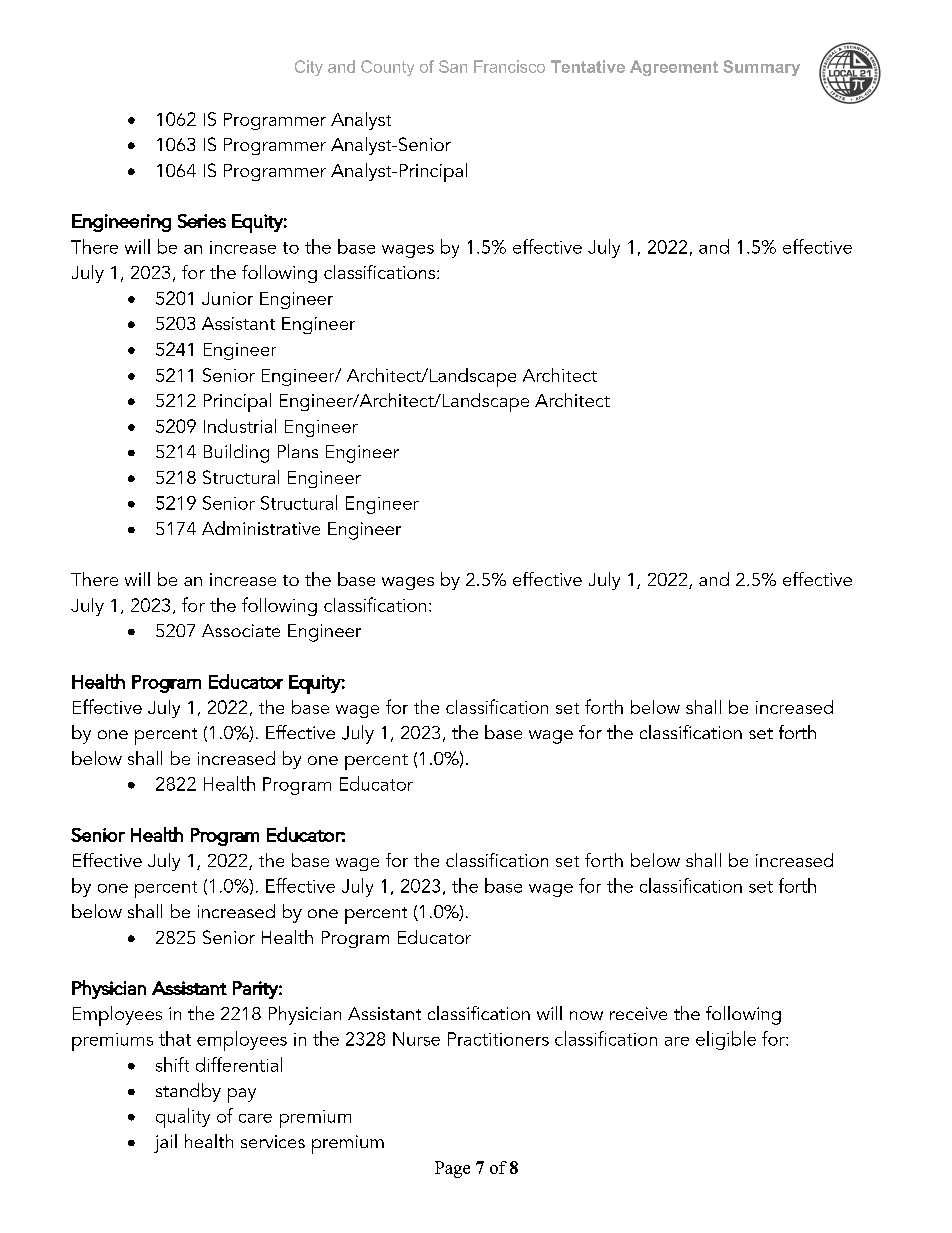 The image size is (952, 1233). What do you see at coordinates (261, 528) in the page?
I see `Administrative` at bounding box center [261, 528].
